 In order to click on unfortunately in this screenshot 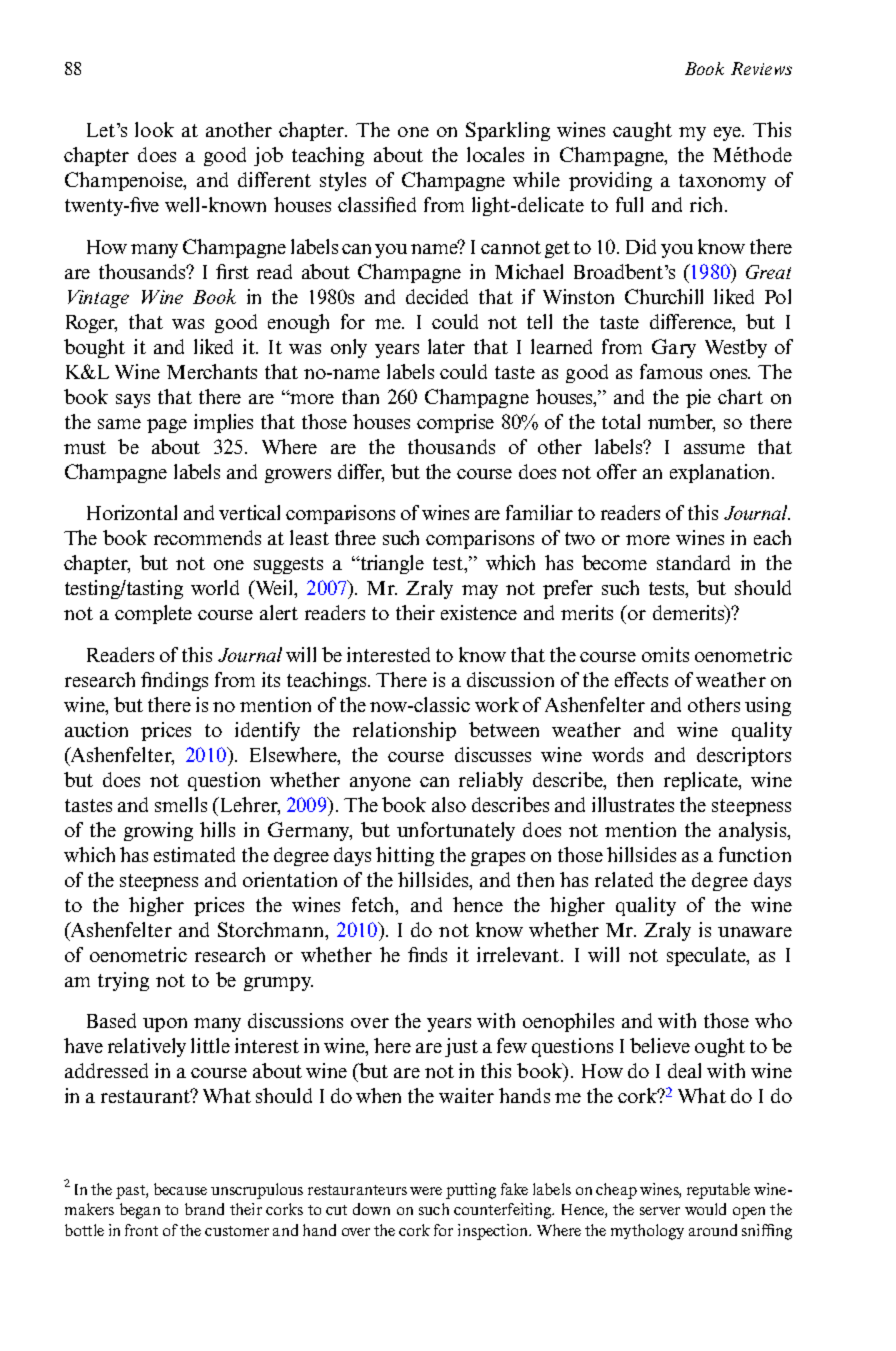, I will do `click(456, 831)`.
